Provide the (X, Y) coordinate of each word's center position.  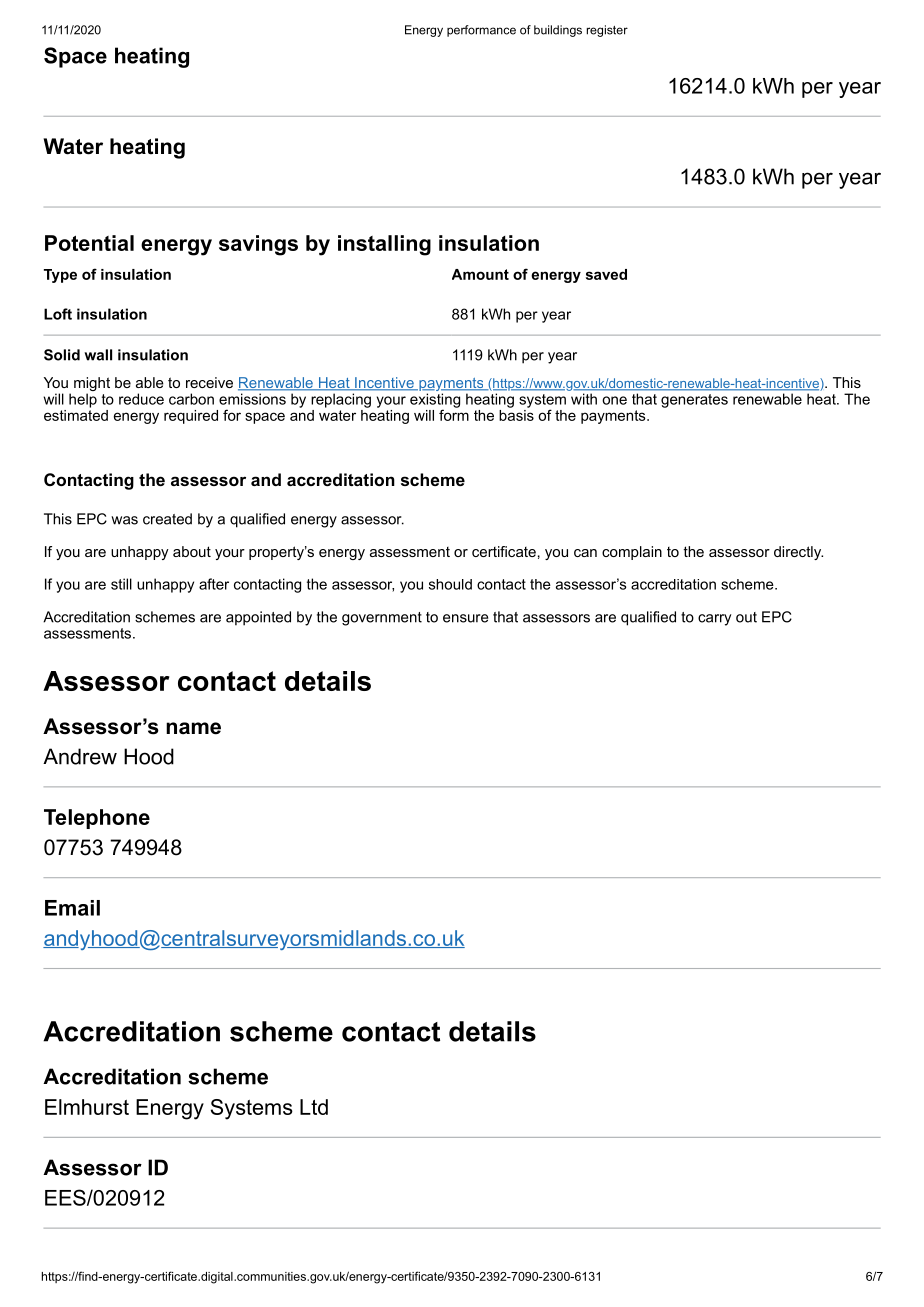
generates (694, 401)
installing (384, 245)
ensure (465, 618)
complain (632, 553)
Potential (89, 243)
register (607, 31)
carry (714, 620)
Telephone (97, 819)
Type (60, 276)
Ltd (314, 1107)
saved (606, 274)
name (193, 728)
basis (516, 414)
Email (72, 908)
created (167, 519)
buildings (558, 31)
